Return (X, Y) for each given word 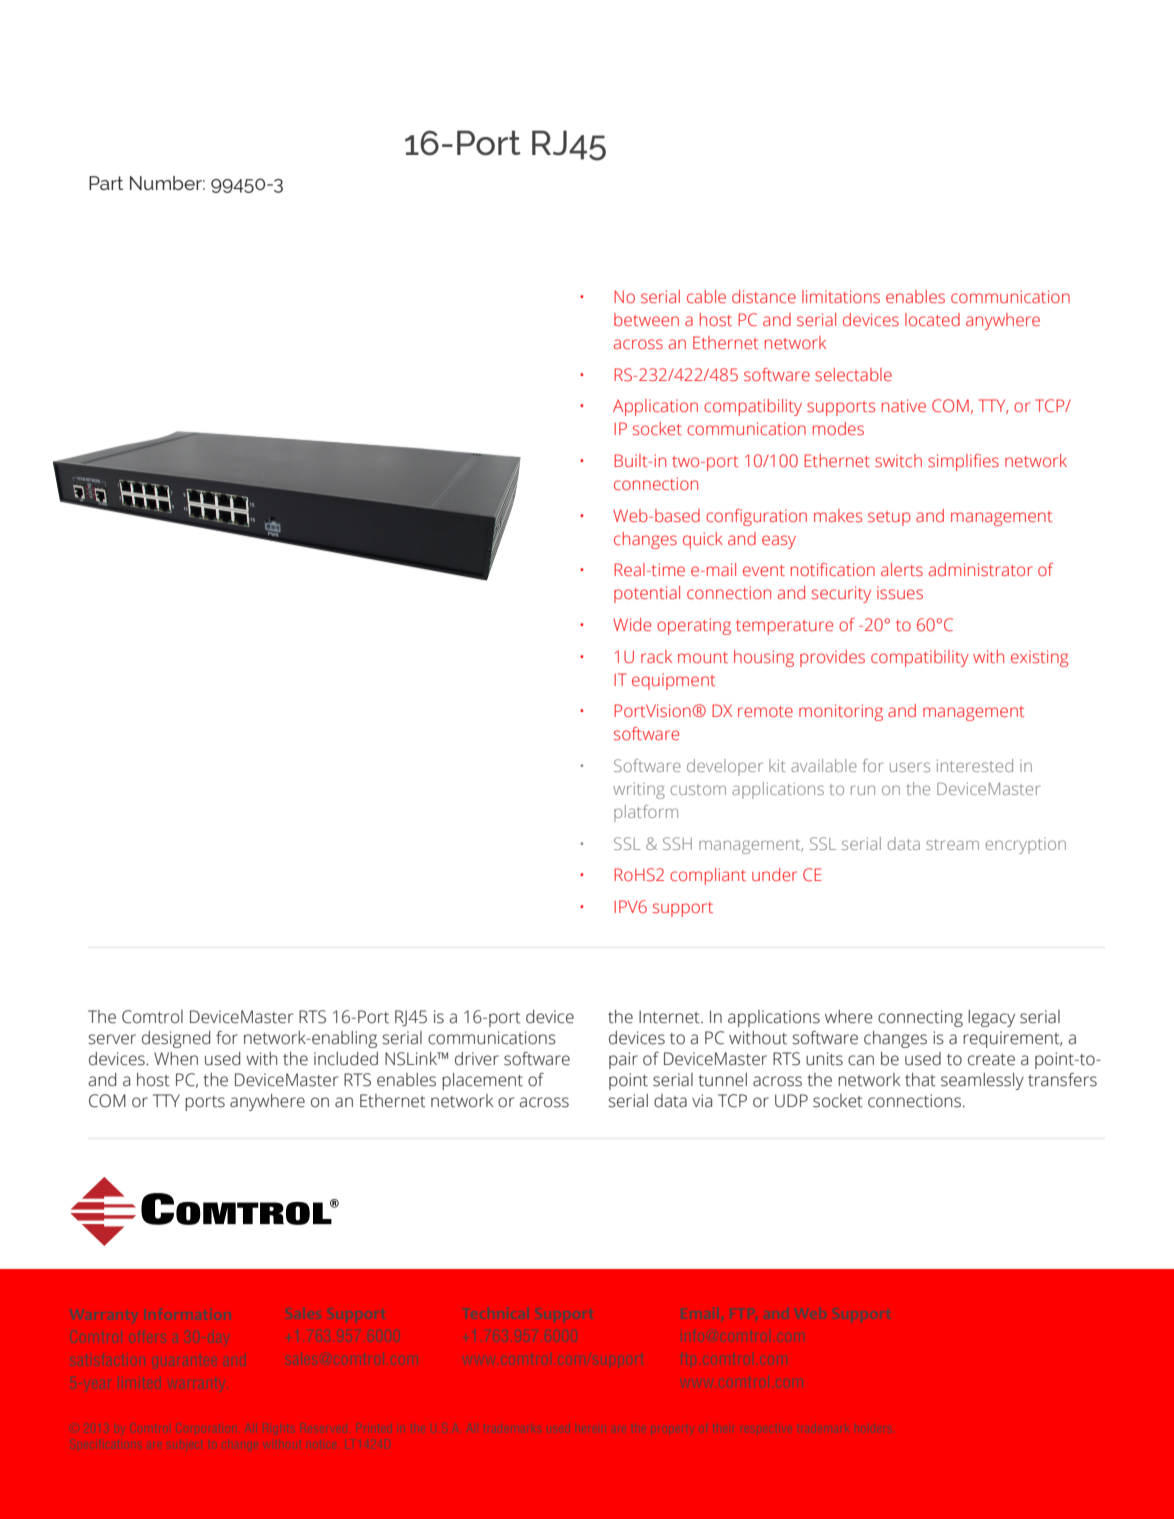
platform (646, 813)
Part (106, 183)
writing (639, 790)
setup (889, 518)
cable (706, 296)
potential (647, 594)
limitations (841, 296)
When (176, 1059)
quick (703, 540)
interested (975, 765)
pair (623, 1060)
